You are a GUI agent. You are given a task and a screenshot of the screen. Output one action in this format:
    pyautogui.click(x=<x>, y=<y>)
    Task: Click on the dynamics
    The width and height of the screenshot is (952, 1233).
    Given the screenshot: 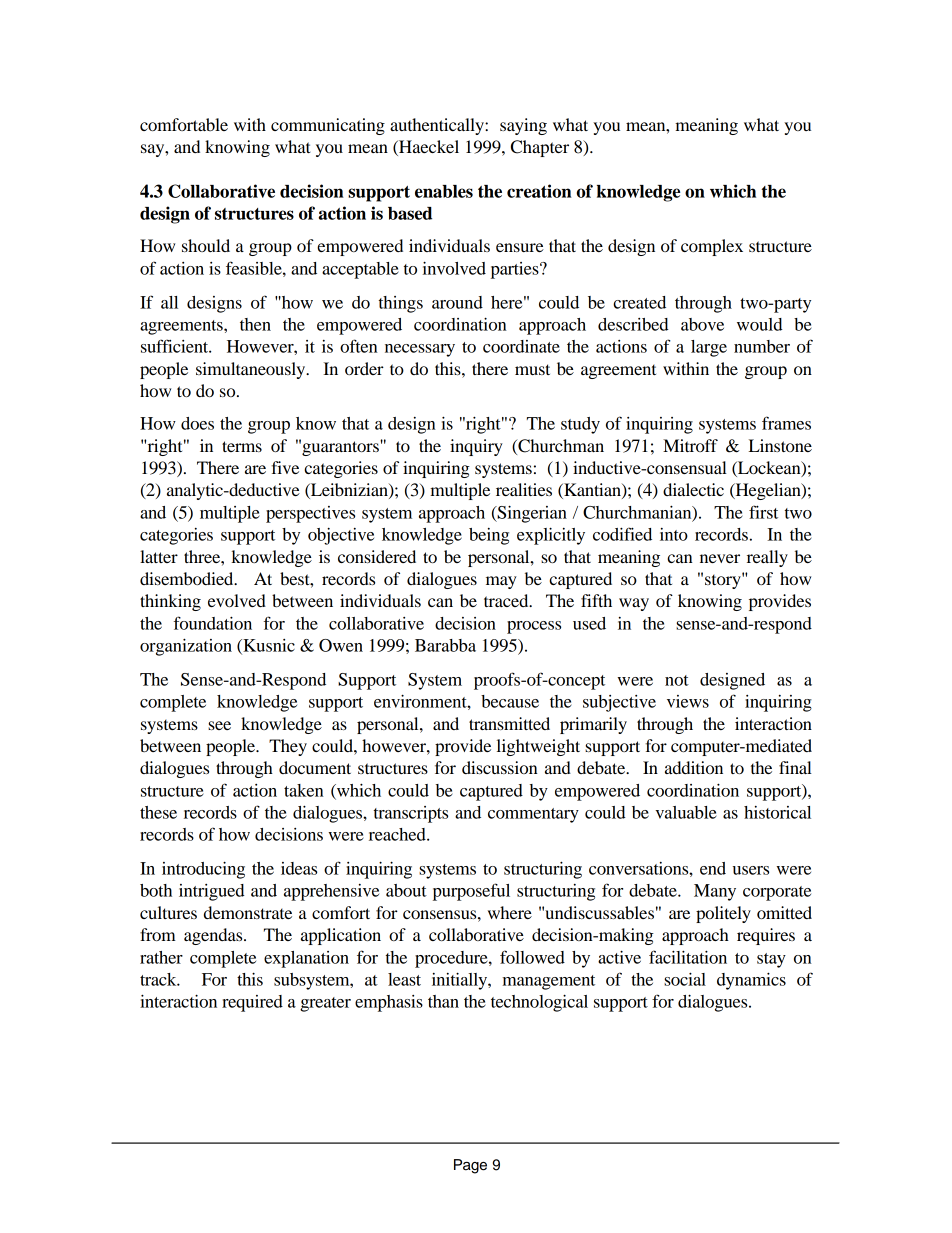 What is the action you would take?
    pyautogui.click(x=751, y=981)
